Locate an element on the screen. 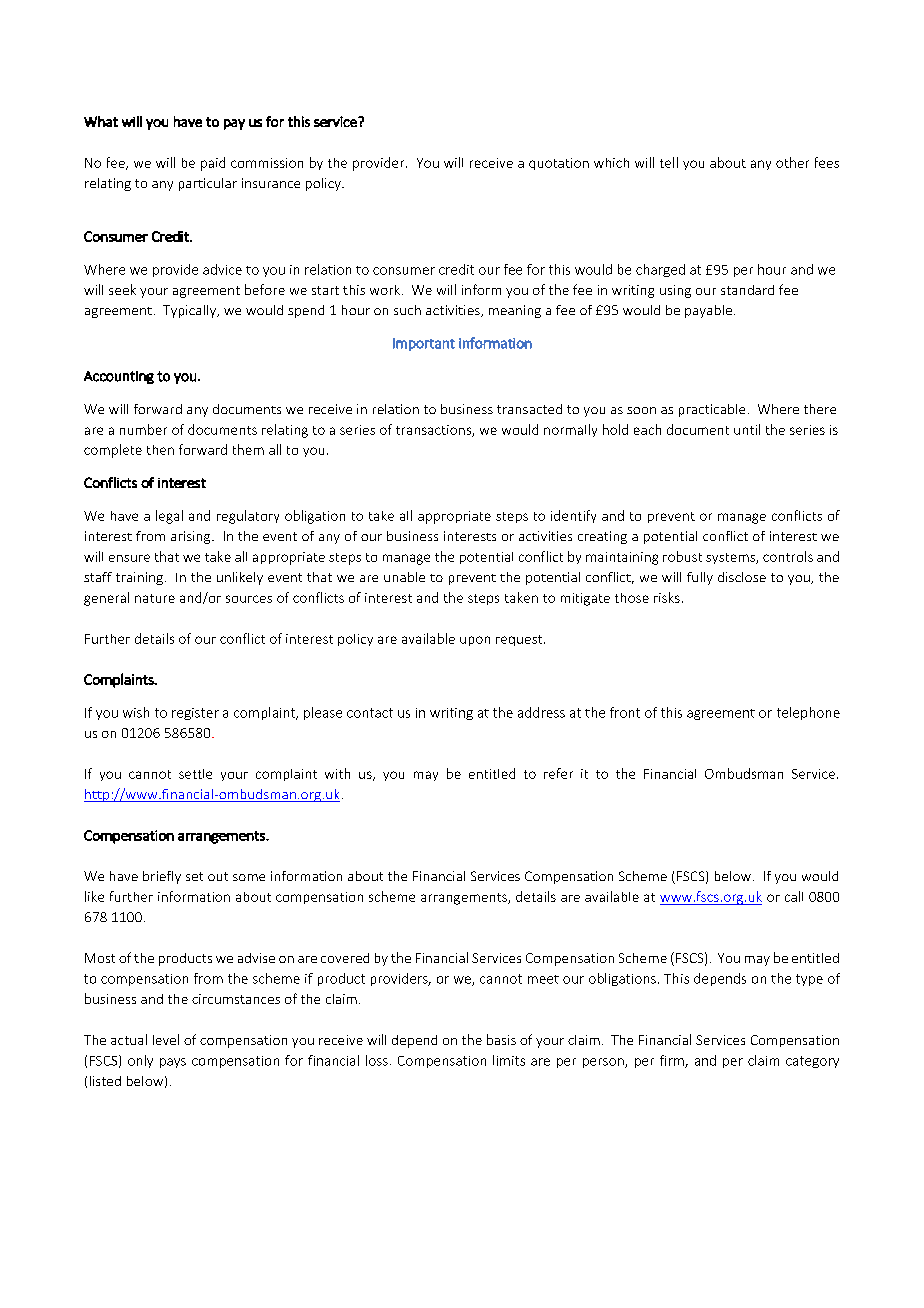 This screenshot has width=924, height=1308. basis is located at coordinates (501, 1039).
